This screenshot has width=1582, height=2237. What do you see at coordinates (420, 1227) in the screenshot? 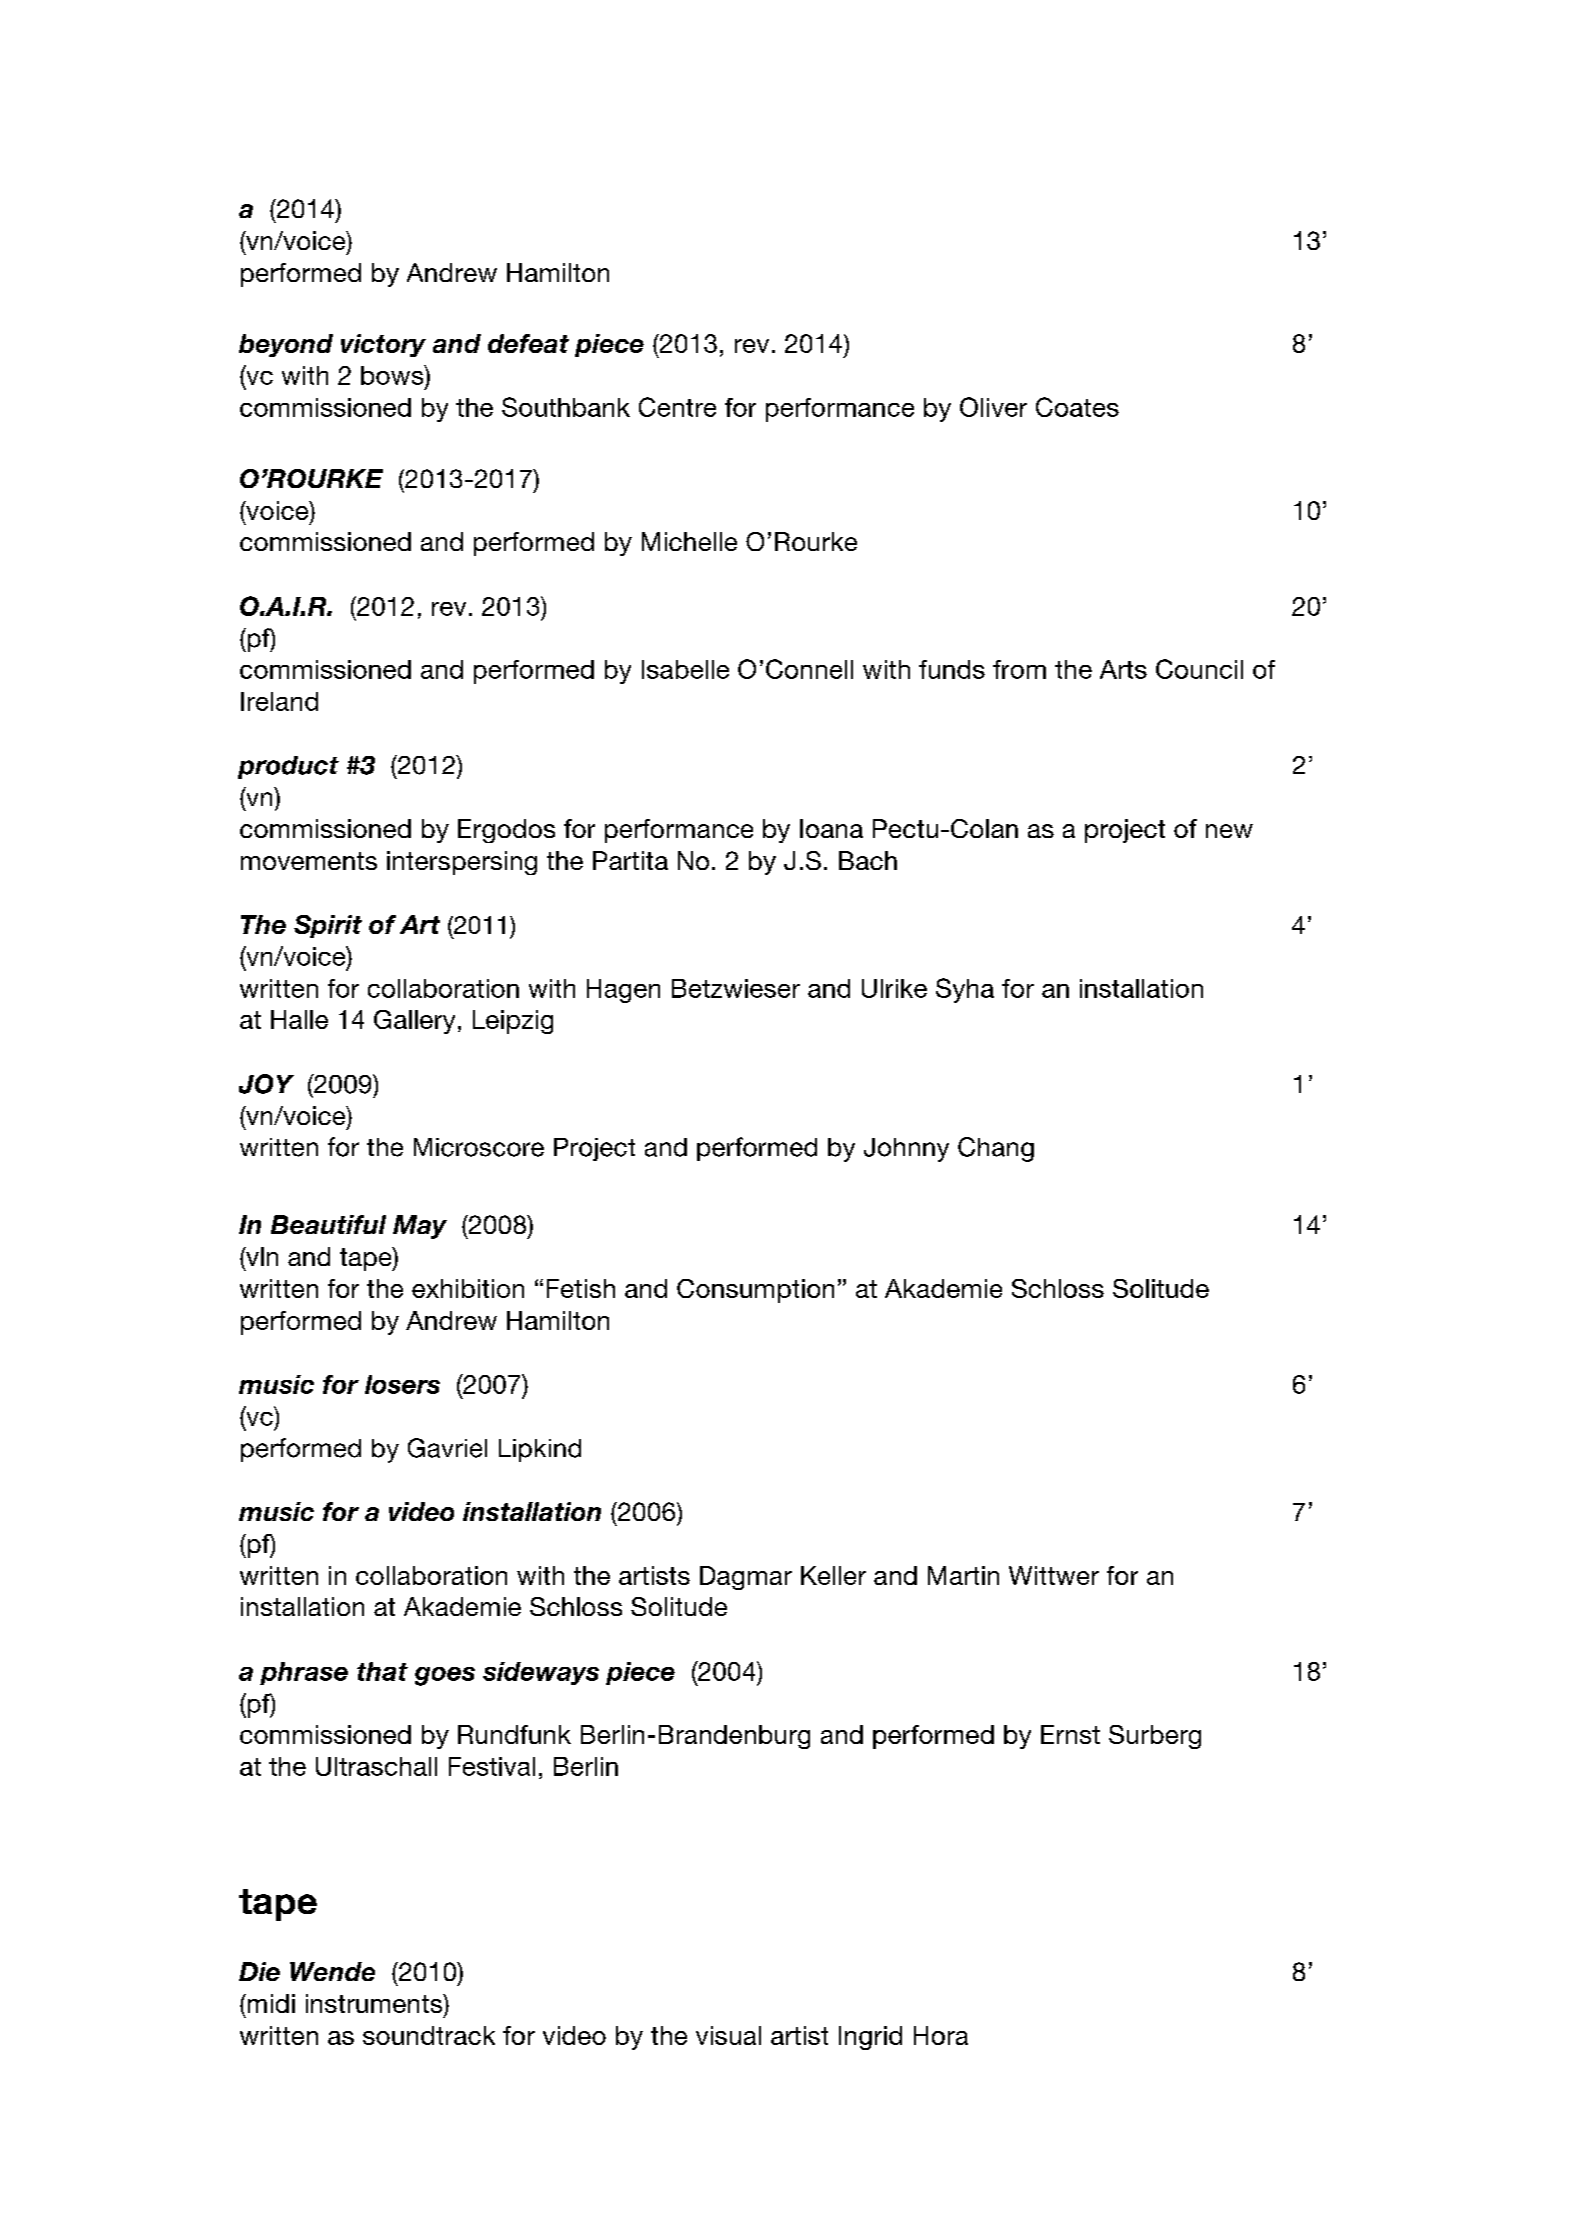
I see `May` at bounding box center [420, 1227].
